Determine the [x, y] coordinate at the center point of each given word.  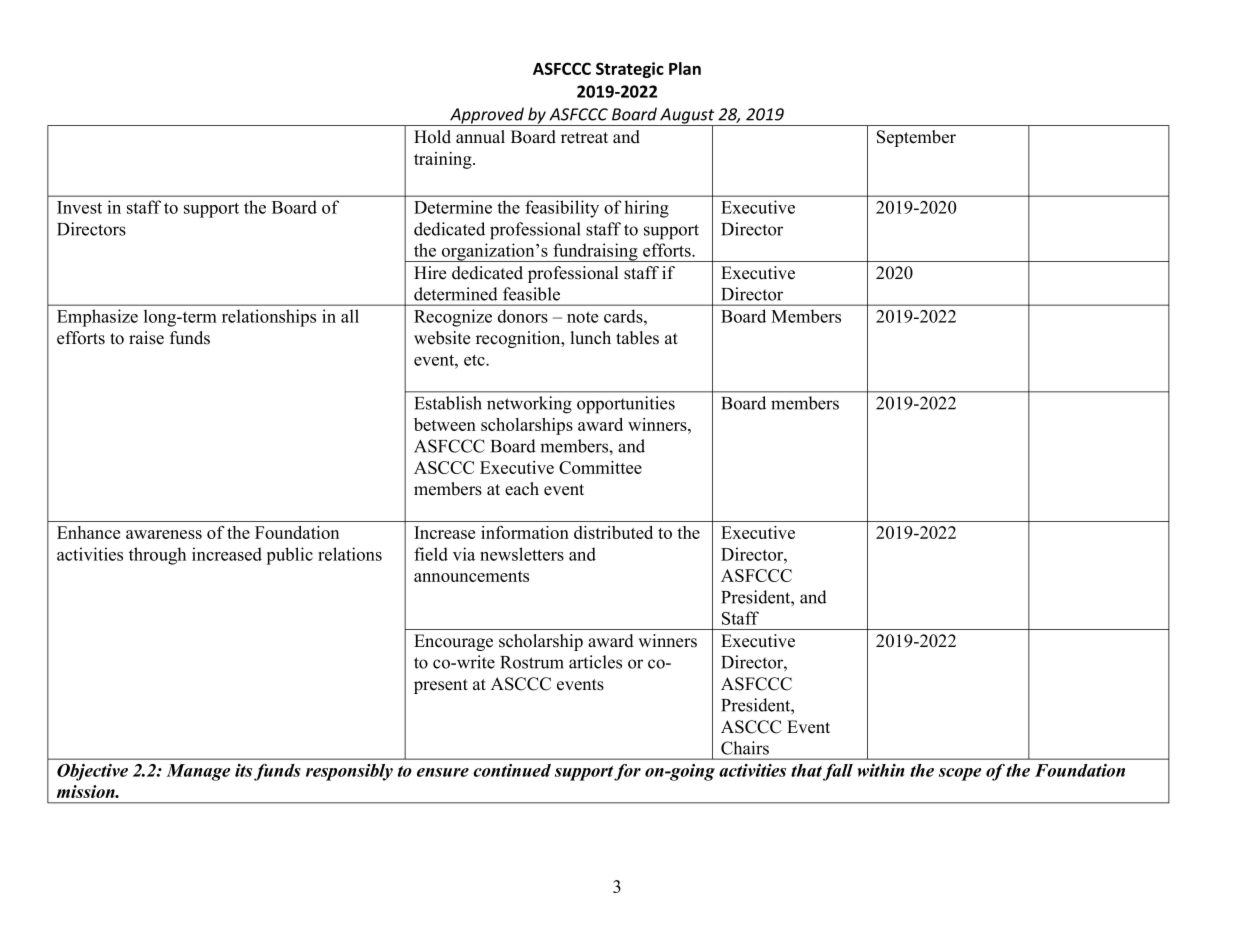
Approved [487, 116]
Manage [198, 772]
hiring [646, 209]
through [157, 556]
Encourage [453, 642]
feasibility [562, 209]
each [522, 489]
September [916, 138]
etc [475, 360]
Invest [79, 207]
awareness [164, 534]
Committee [600, 467]
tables [637, 338]
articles [595, 662]
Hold [432, 137]
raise [146, 338]
